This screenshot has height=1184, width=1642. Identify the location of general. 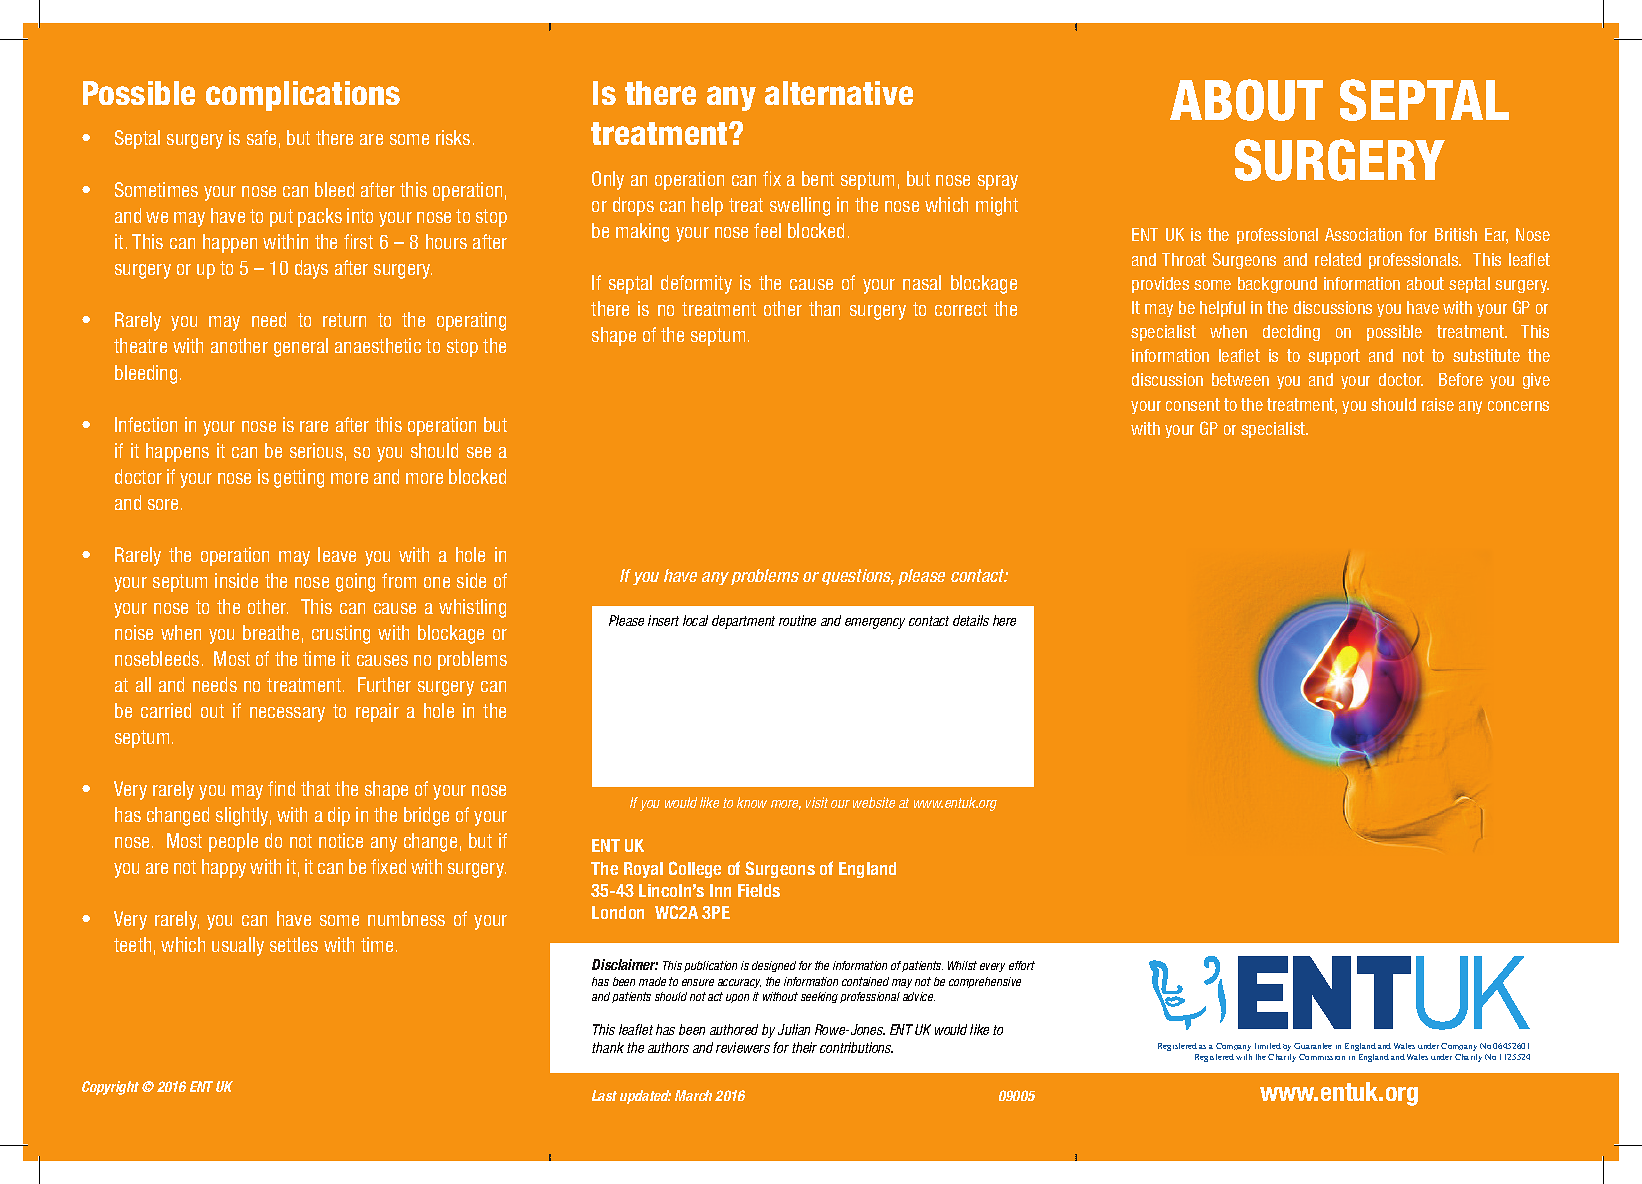
(301, 347).
